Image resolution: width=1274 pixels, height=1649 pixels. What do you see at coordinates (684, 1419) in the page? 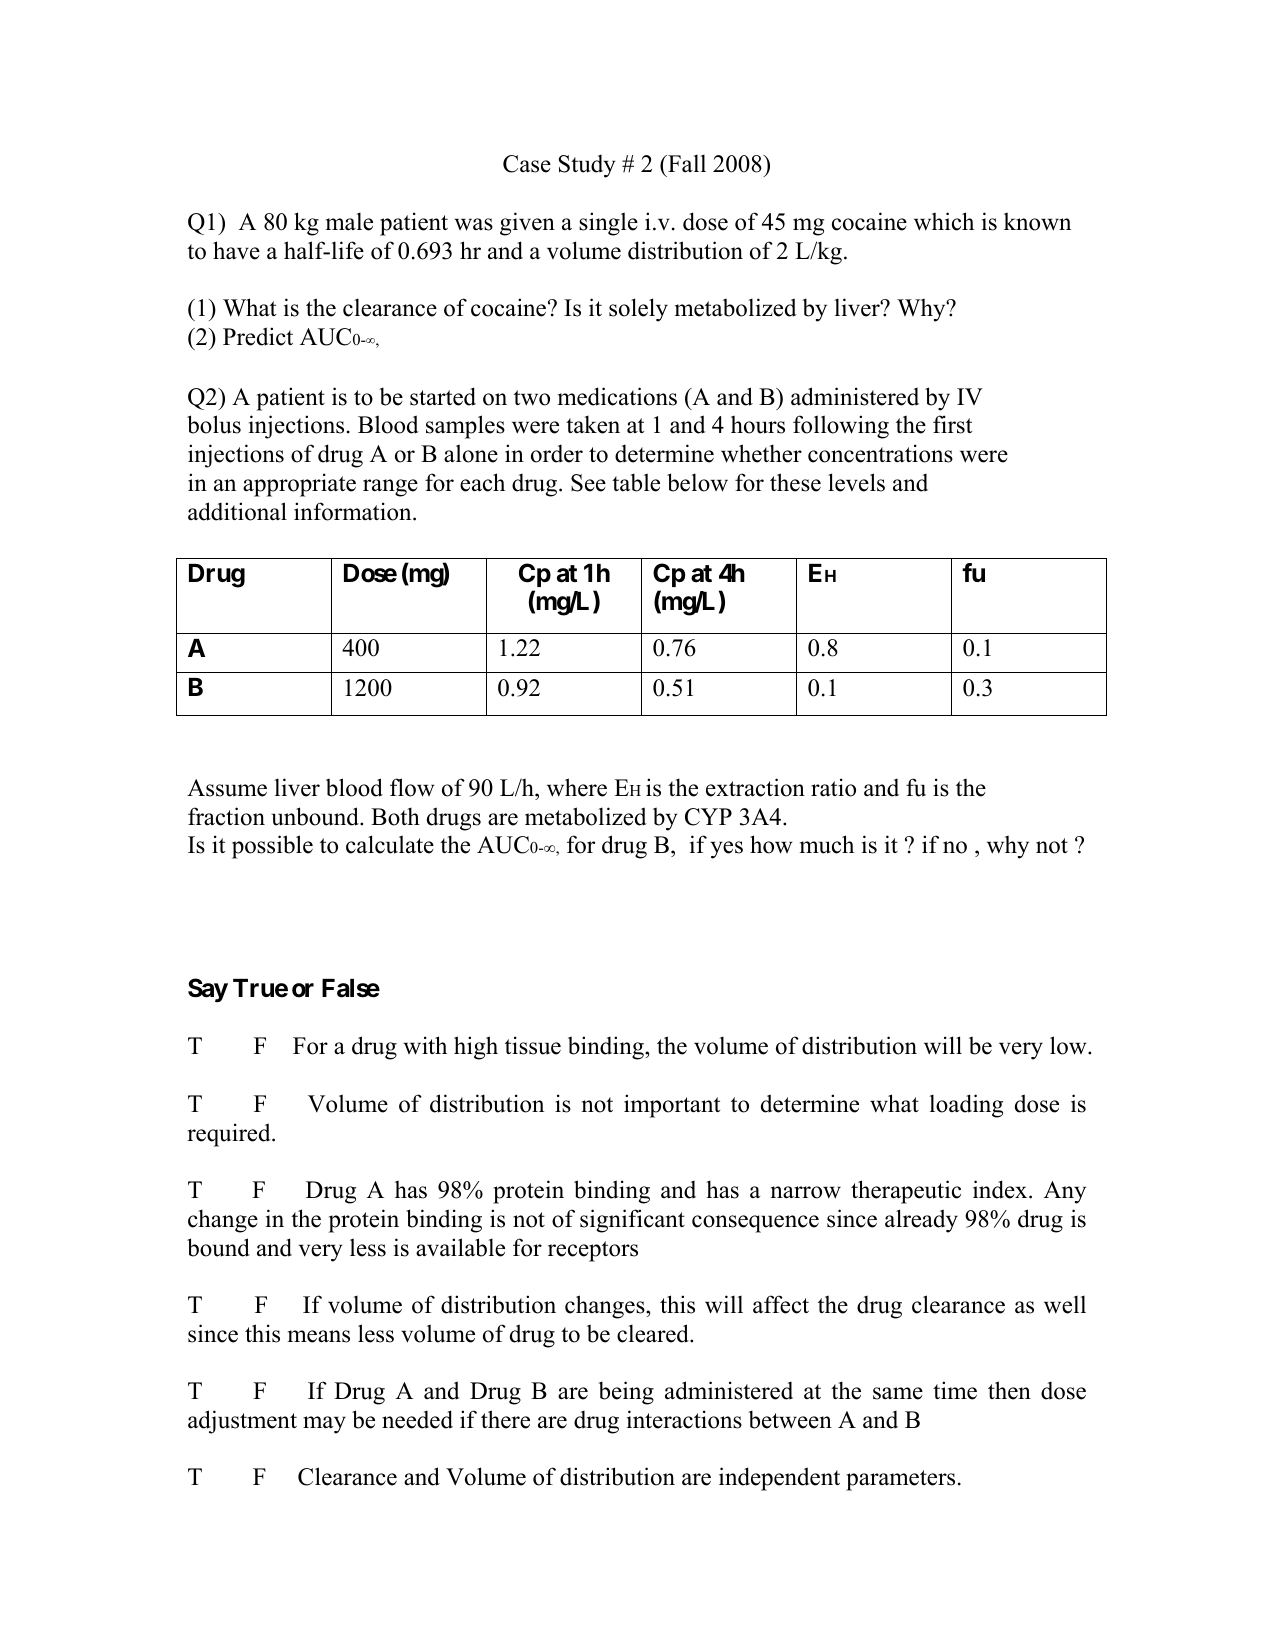
I see `interactions` at bounding box center [684, 1419].
